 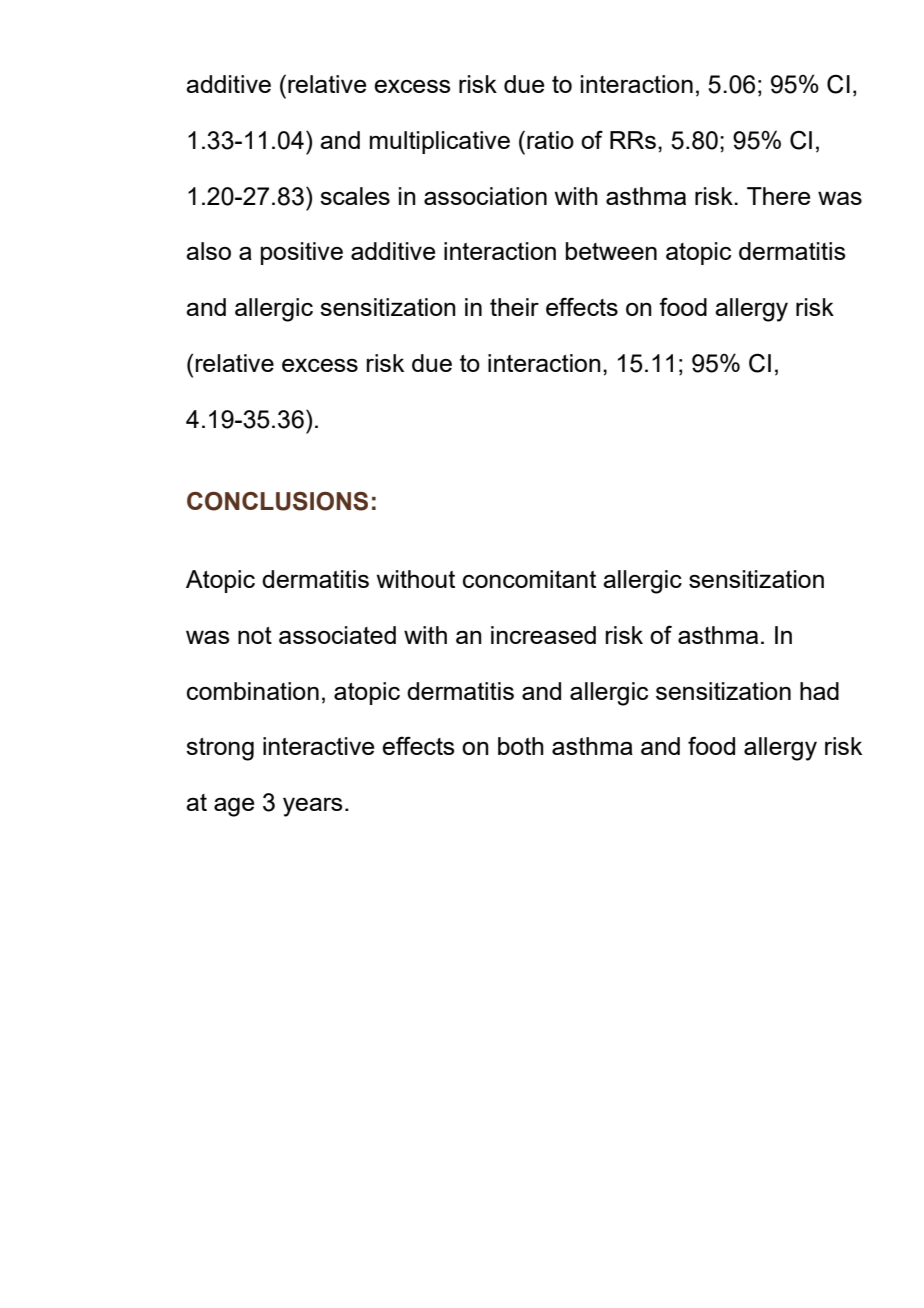 I want to click on increased, so click(x=543, y=635).
